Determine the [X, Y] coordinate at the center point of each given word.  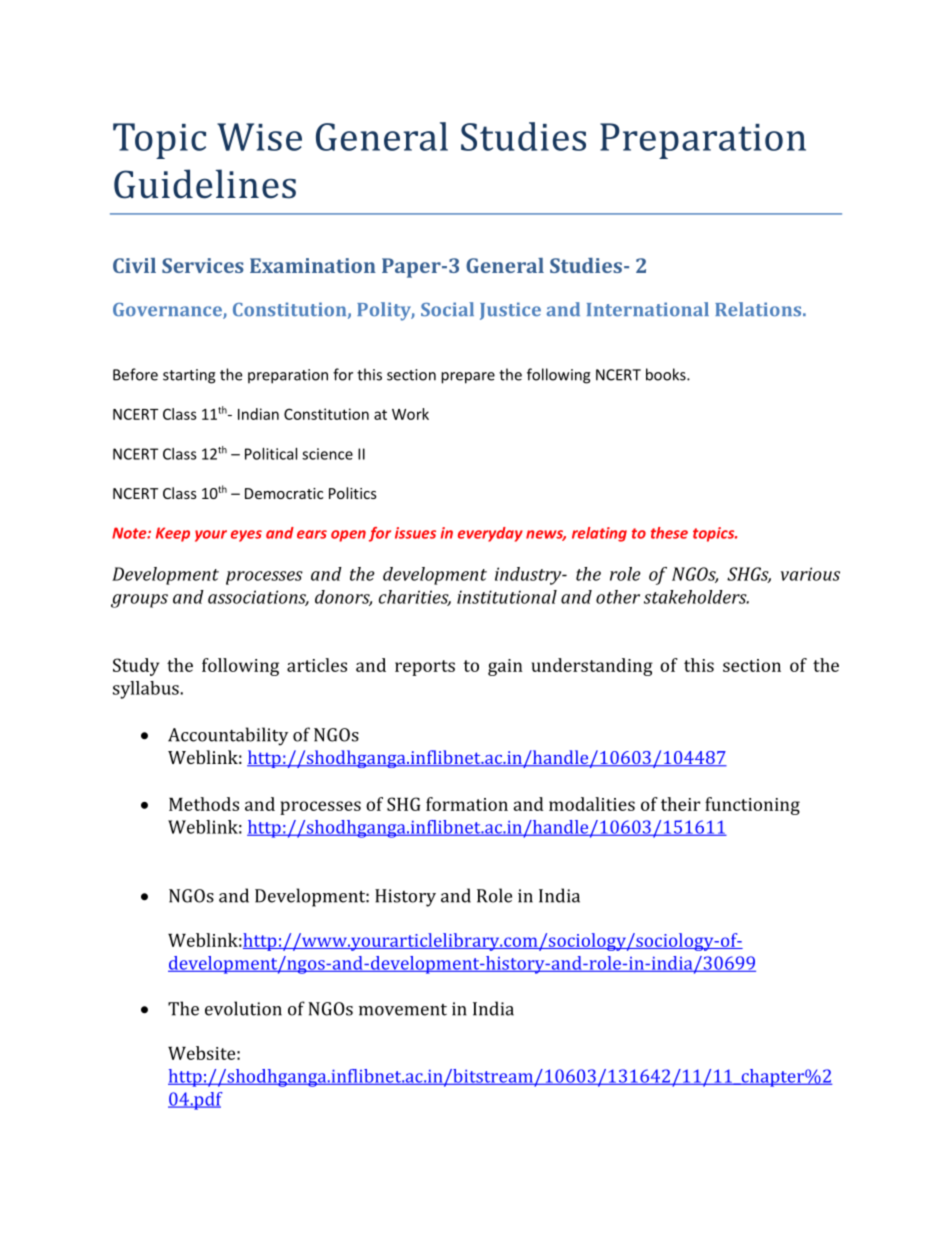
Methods [204, 804]
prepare [468, 378]
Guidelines [205, 184]
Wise [259, 137]
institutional [507, 597]
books [667, 374]
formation [467, 804]
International [648, 309]
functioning [752, 806]
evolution [243, 1008]
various [810, 574]
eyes [246, 536]
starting [189, 376]
